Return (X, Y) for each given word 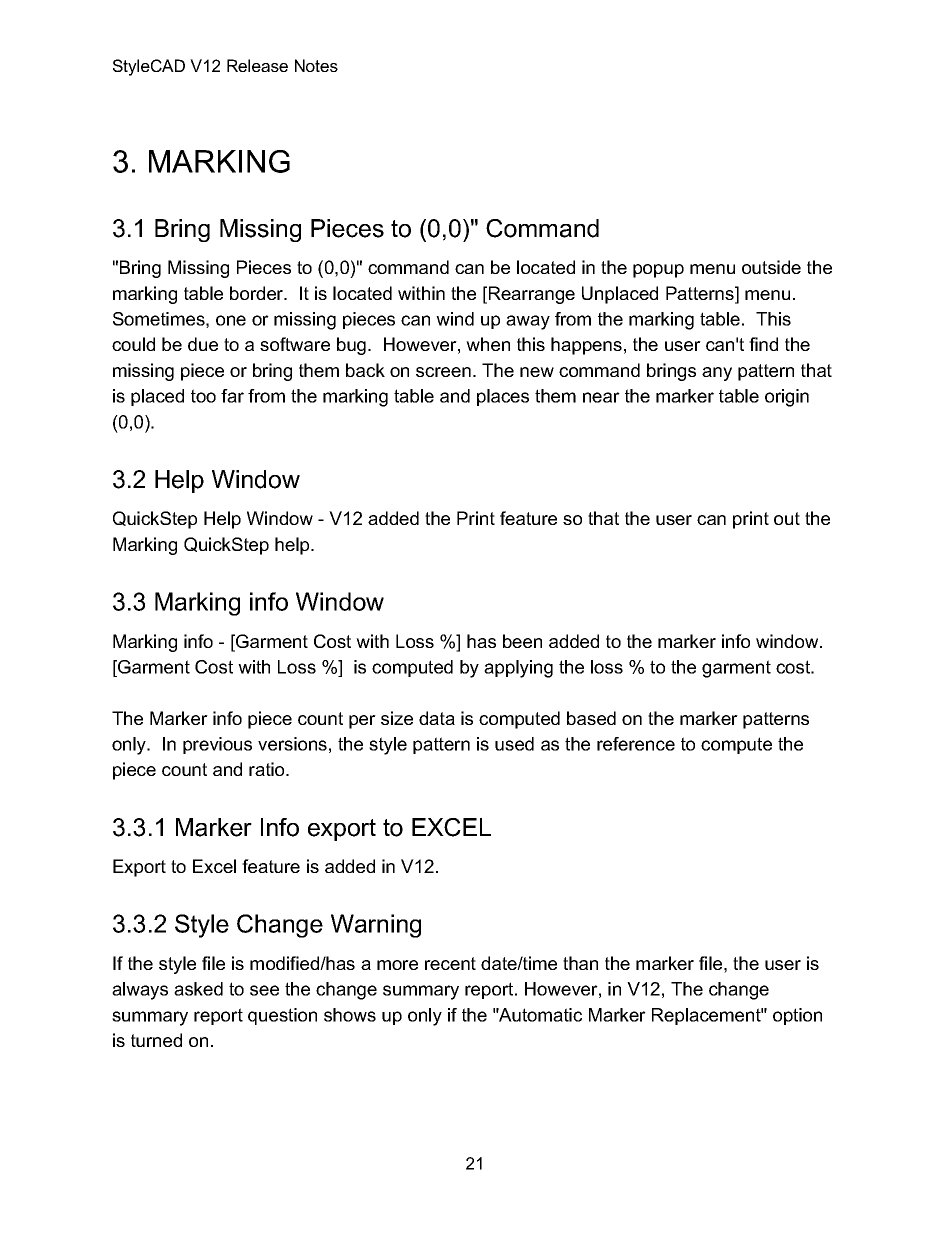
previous (217, 745)
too (203, 396)
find (763, 344)
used (514, 744)
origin (787, 398)
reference (636, 744)
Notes (316, 65)
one (231, 320)
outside (771, 267)
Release (257, 65)
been (522, 641)
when (488, 344)
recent (450, 963)
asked (198, 989)
